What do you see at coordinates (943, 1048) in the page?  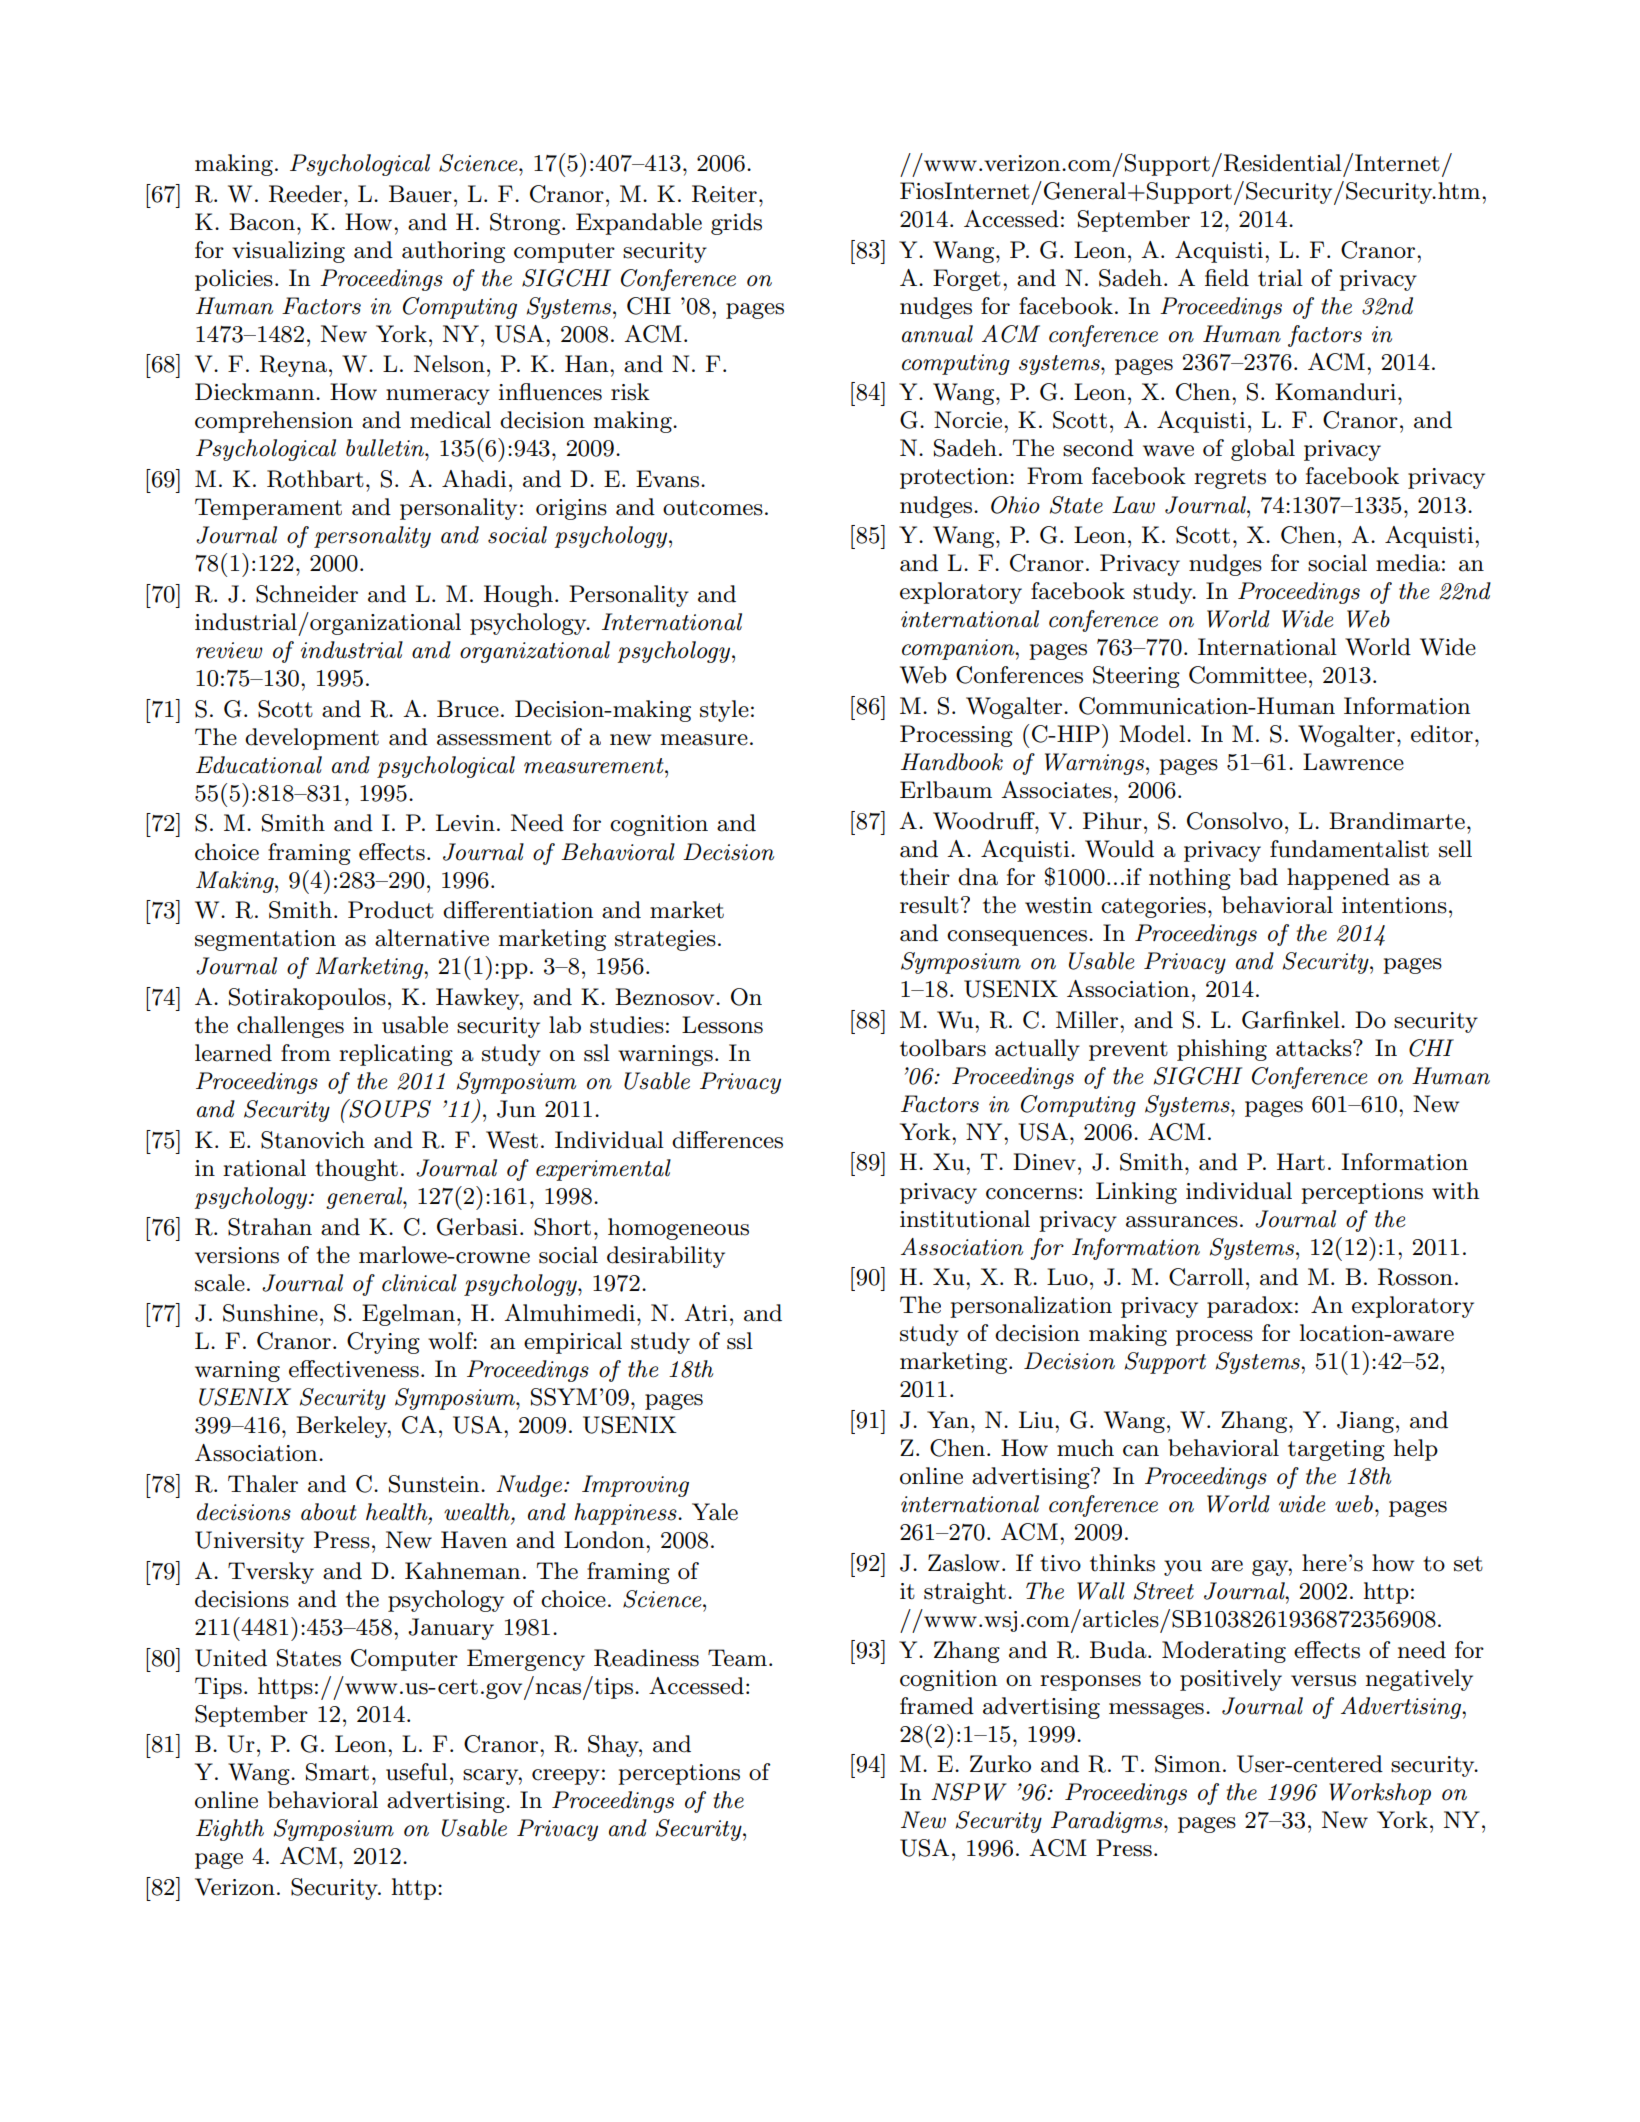 I see `toolbars` at bounding box center [943, 1048].
